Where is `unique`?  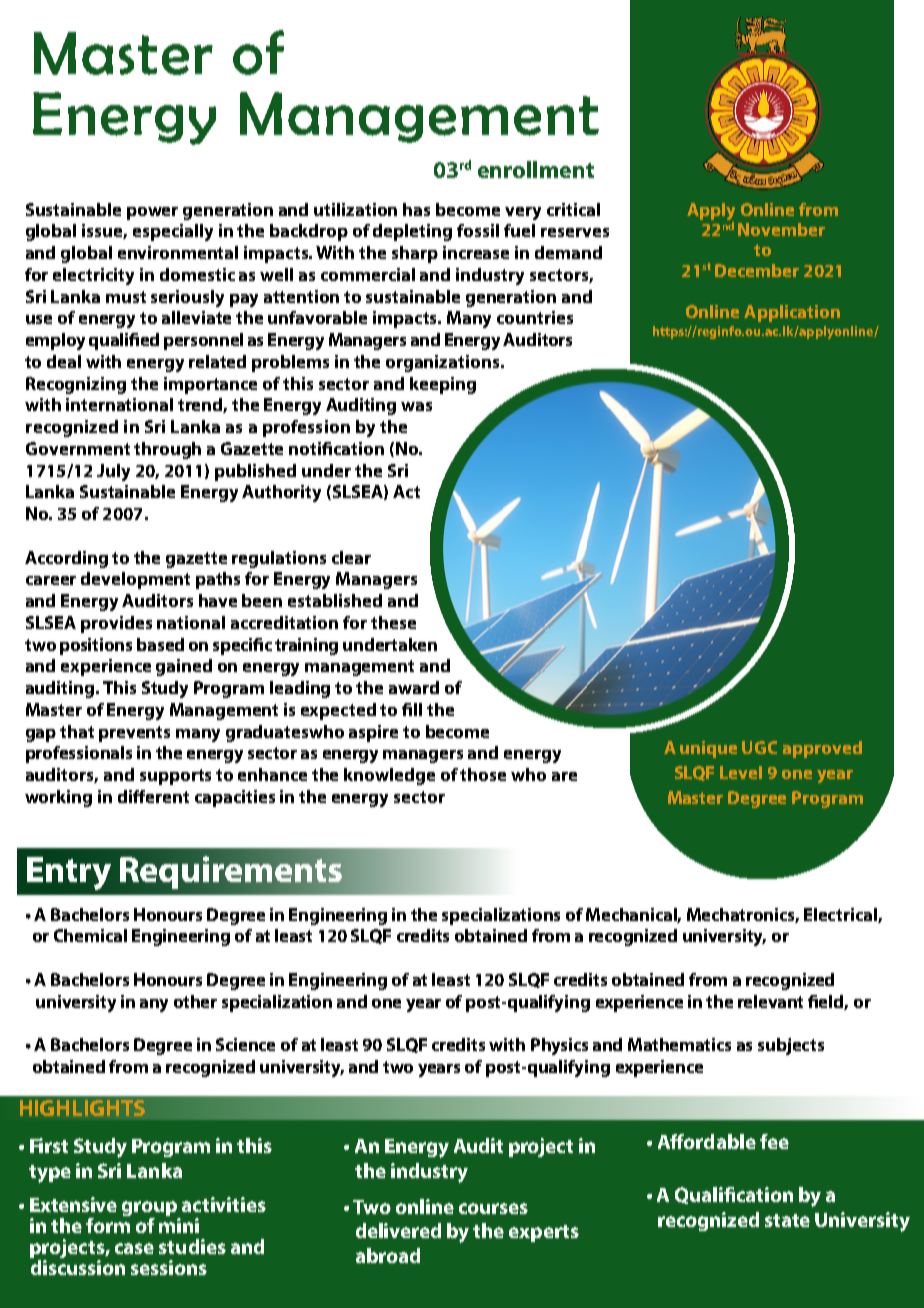 unique is located at coordinates (708, 749).
